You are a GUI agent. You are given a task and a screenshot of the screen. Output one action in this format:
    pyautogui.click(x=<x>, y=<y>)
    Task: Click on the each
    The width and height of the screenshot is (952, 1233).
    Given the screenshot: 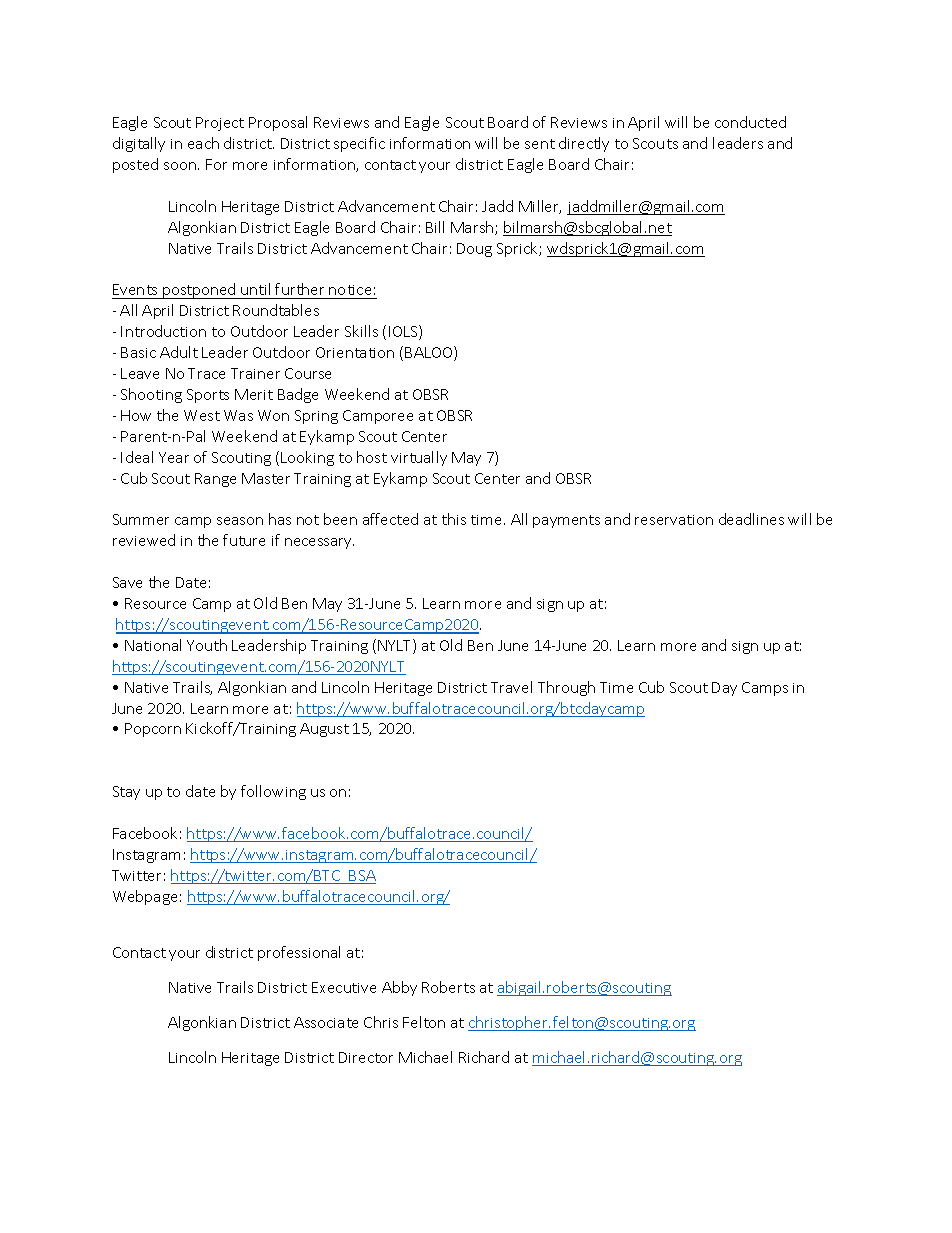 What is the action you would take?
    pyautogui.click(x=203, y=143)
